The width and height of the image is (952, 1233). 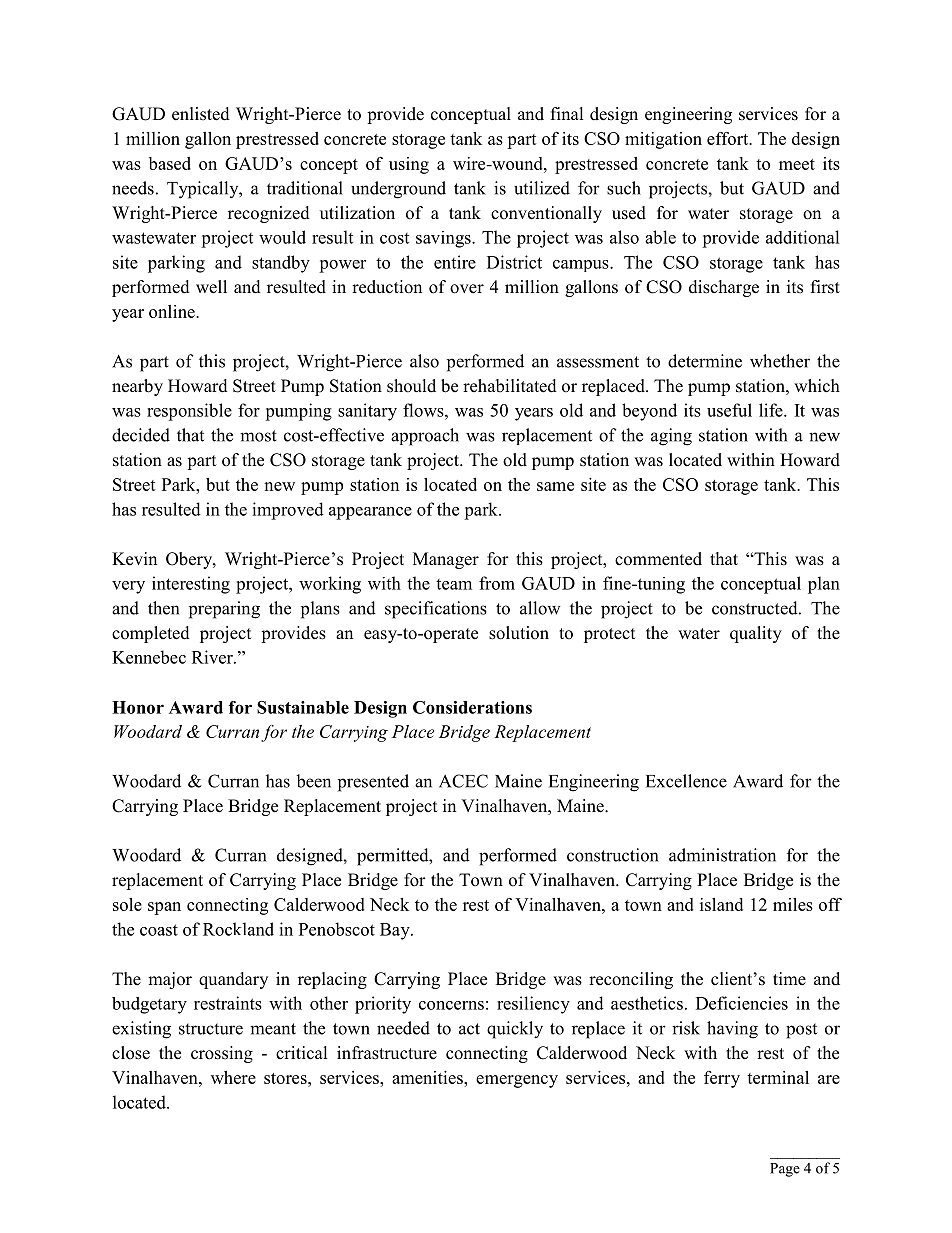 What do you see at coordinates (510, 386) in the image?
I see `rehabilitated` at bounding box center [510, 386].
